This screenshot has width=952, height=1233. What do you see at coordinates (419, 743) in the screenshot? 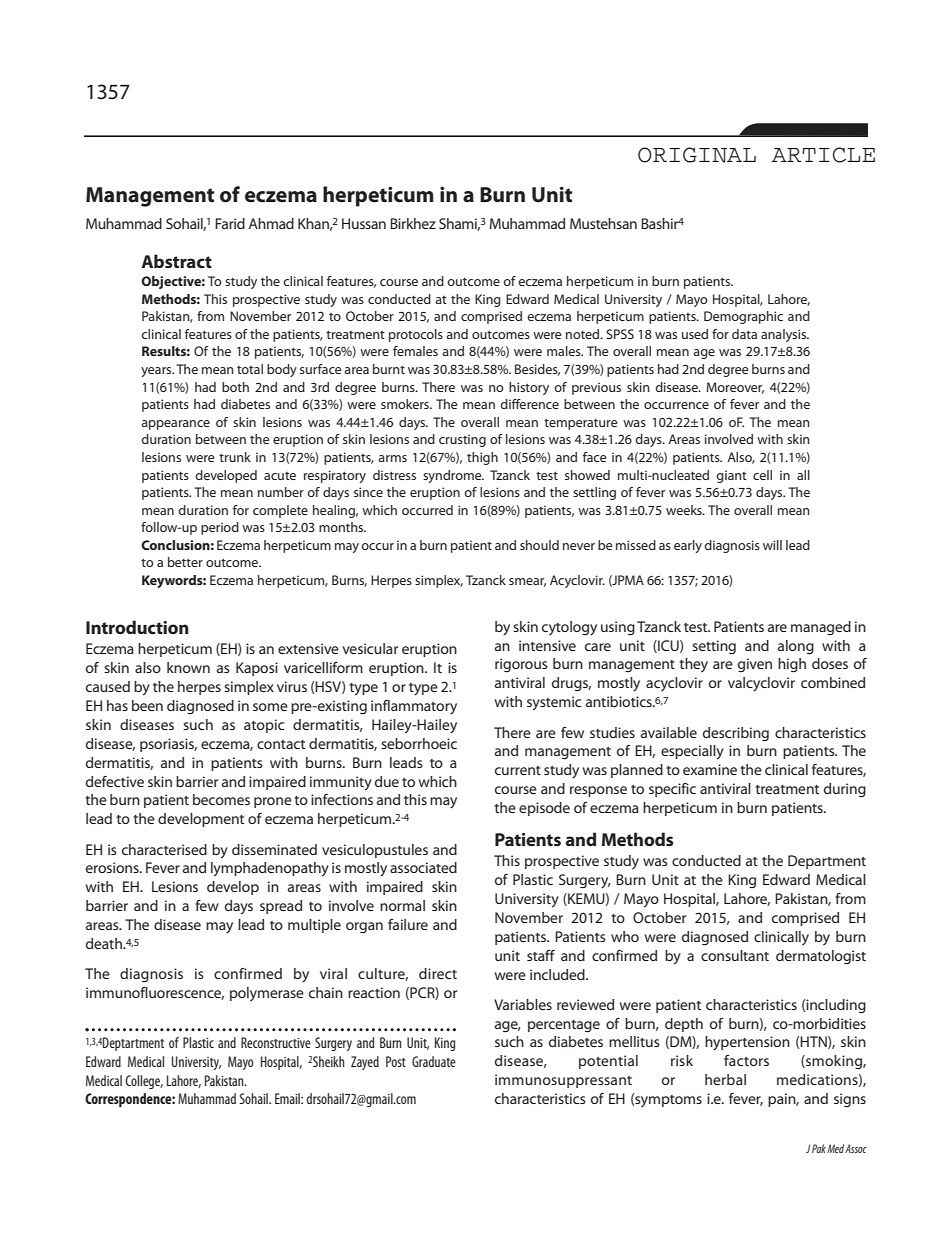
I see `seborrhoeic` at bounding box center [419, 743].
